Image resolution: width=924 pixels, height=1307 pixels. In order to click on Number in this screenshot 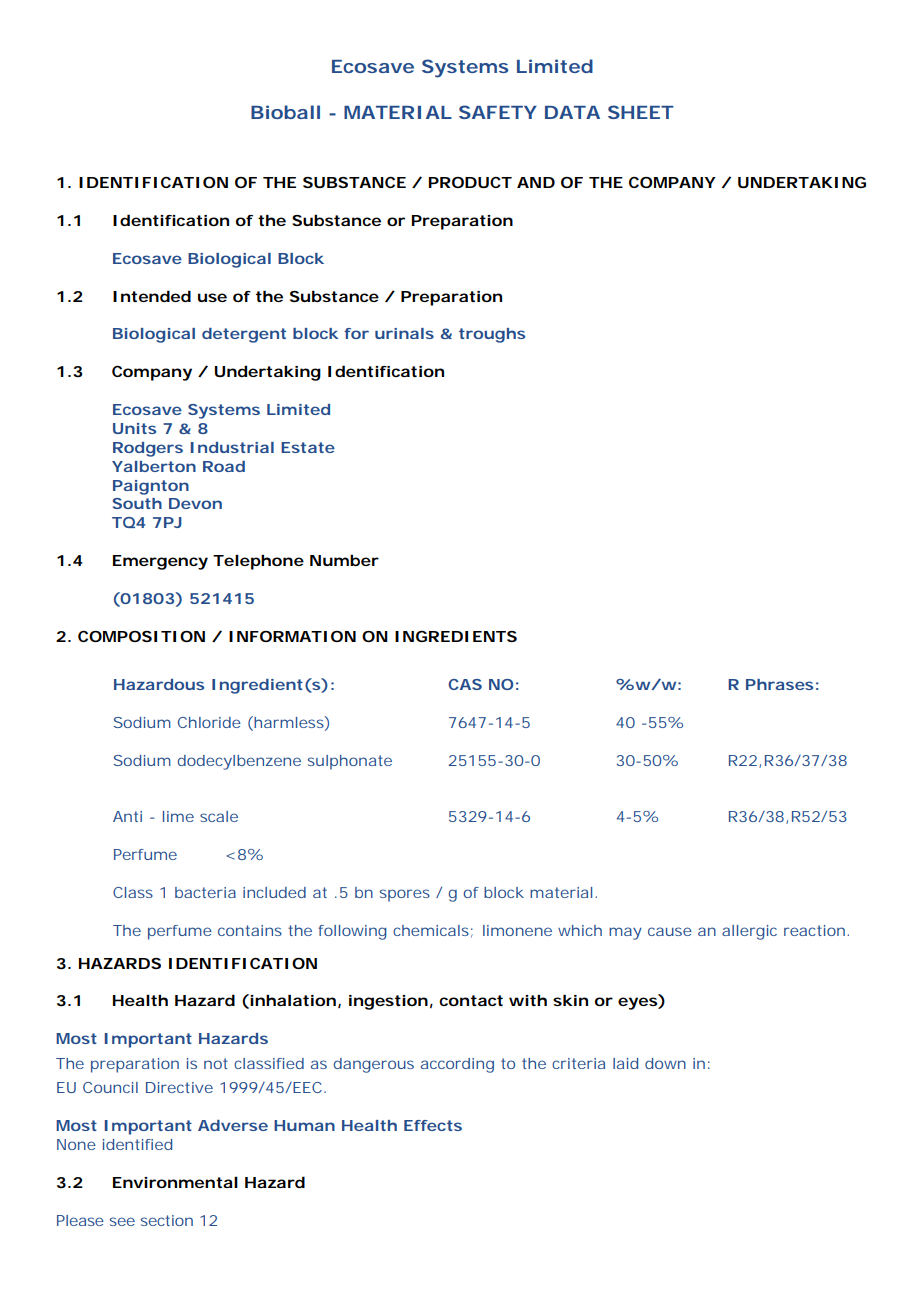, I will do `click(344, 560)`.
